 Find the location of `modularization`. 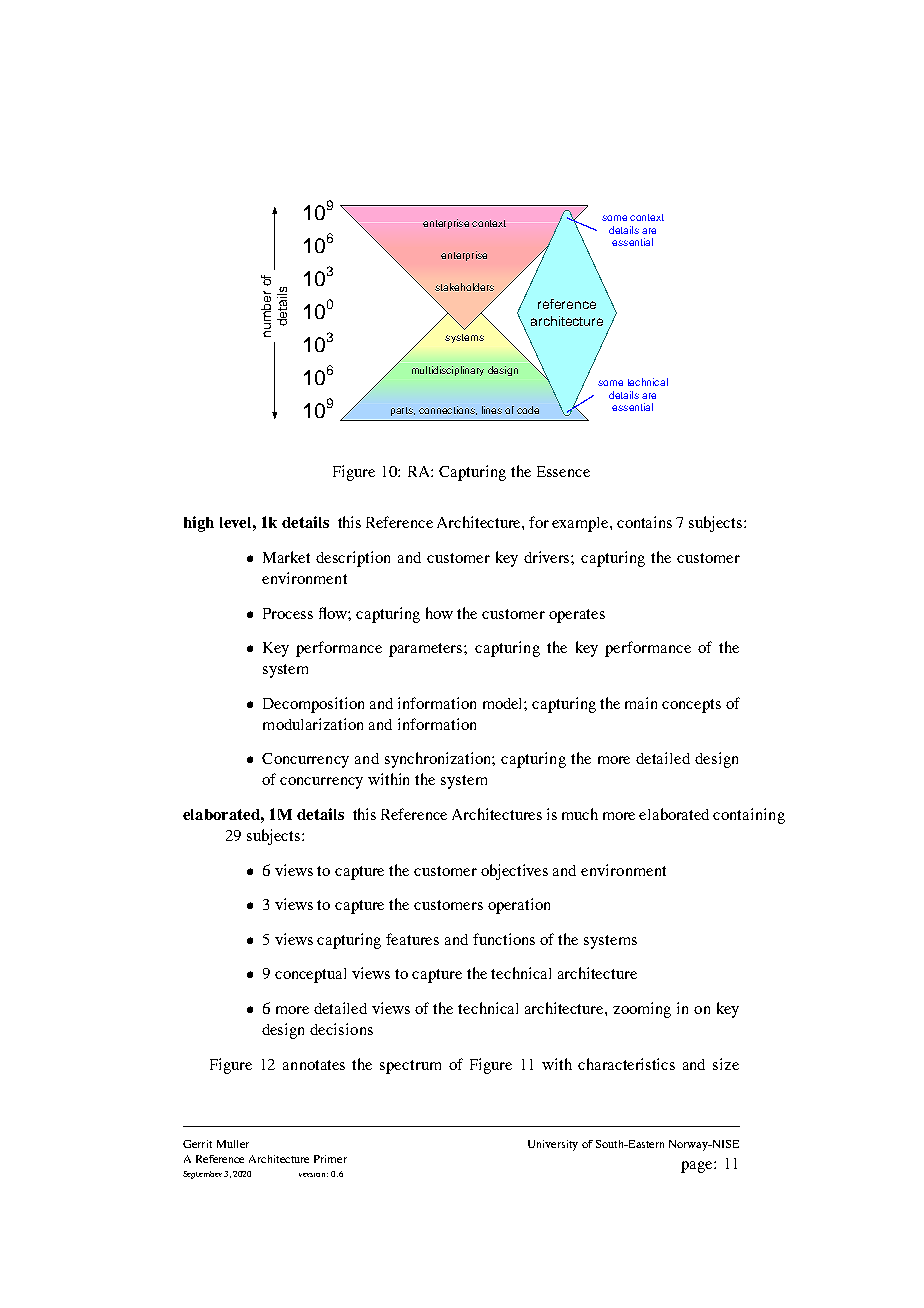

modularization is located at coordinates (313, 724).
